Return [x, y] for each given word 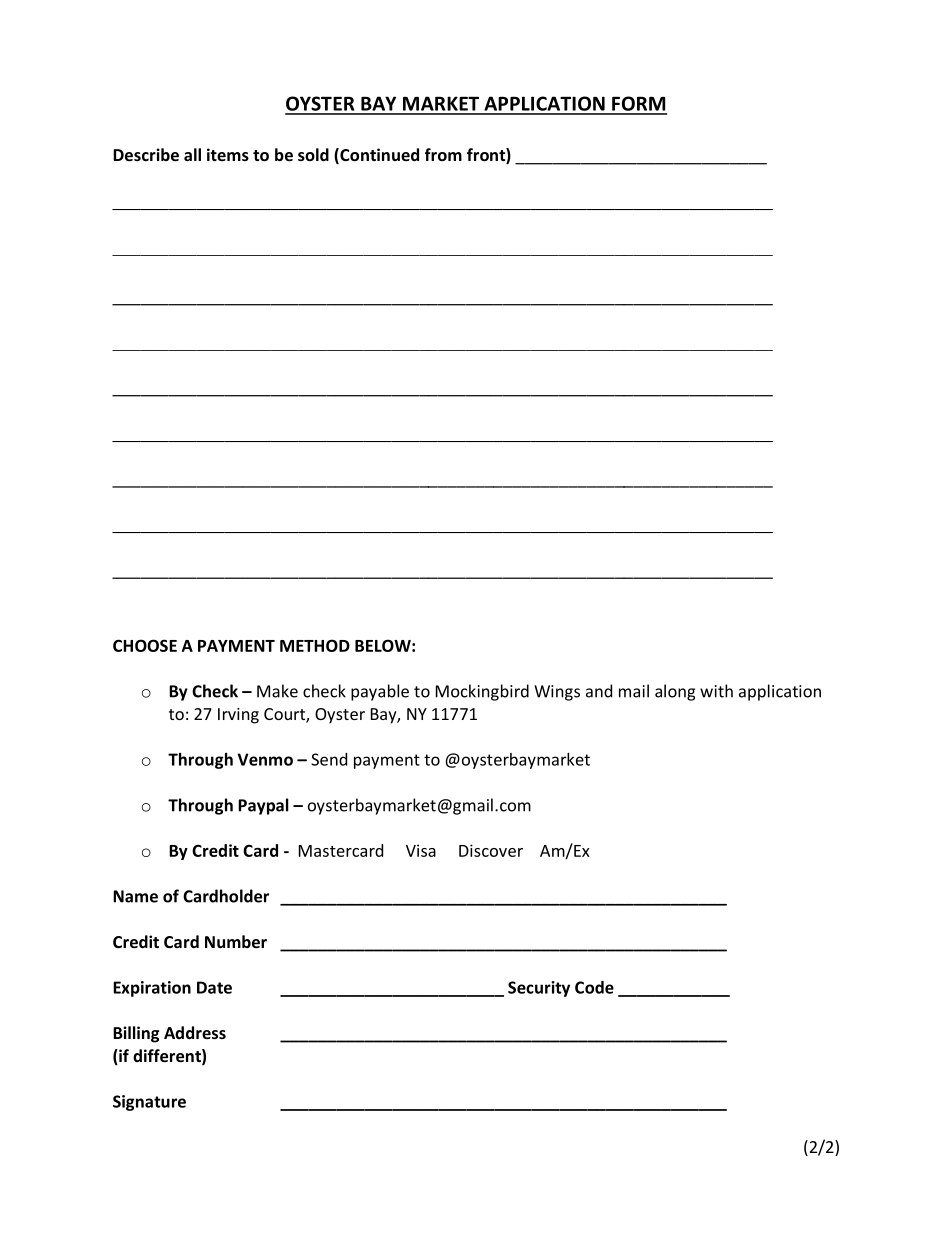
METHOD [315, 645]
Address [195, 1032]
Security [539, 989]
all [192, 154]
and [599, 691]
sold [313, 154]
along [675, 692]
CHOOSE [145, 645]
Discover [491, 850]
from [443, 154]
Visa [421, 850]
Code [594, 987]
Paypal [263, 806]
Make [277, 691]
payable [380, 692]
